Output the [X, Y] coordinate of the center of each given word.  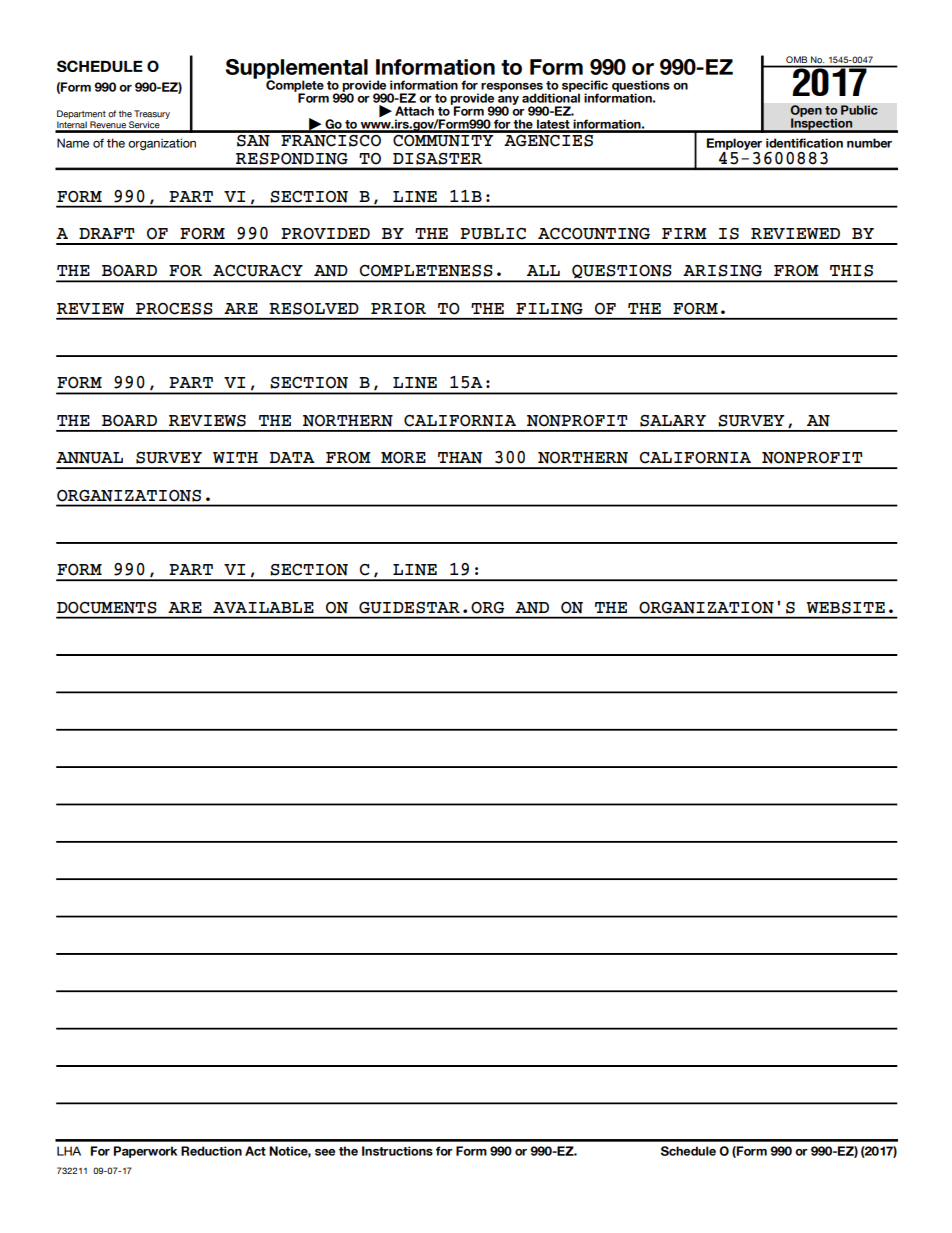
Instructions [397, 1151]
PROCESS [174, 309]
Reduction [211, 1151]
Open [806, 112]
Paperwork [145, 1152]
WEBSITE [846, 608]
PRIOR [398, 308]
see [325, 1152]
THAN [460, 458]
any [508, 101]
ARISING [722, 271]
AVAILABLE [263, 607]
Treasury [152, 114]
